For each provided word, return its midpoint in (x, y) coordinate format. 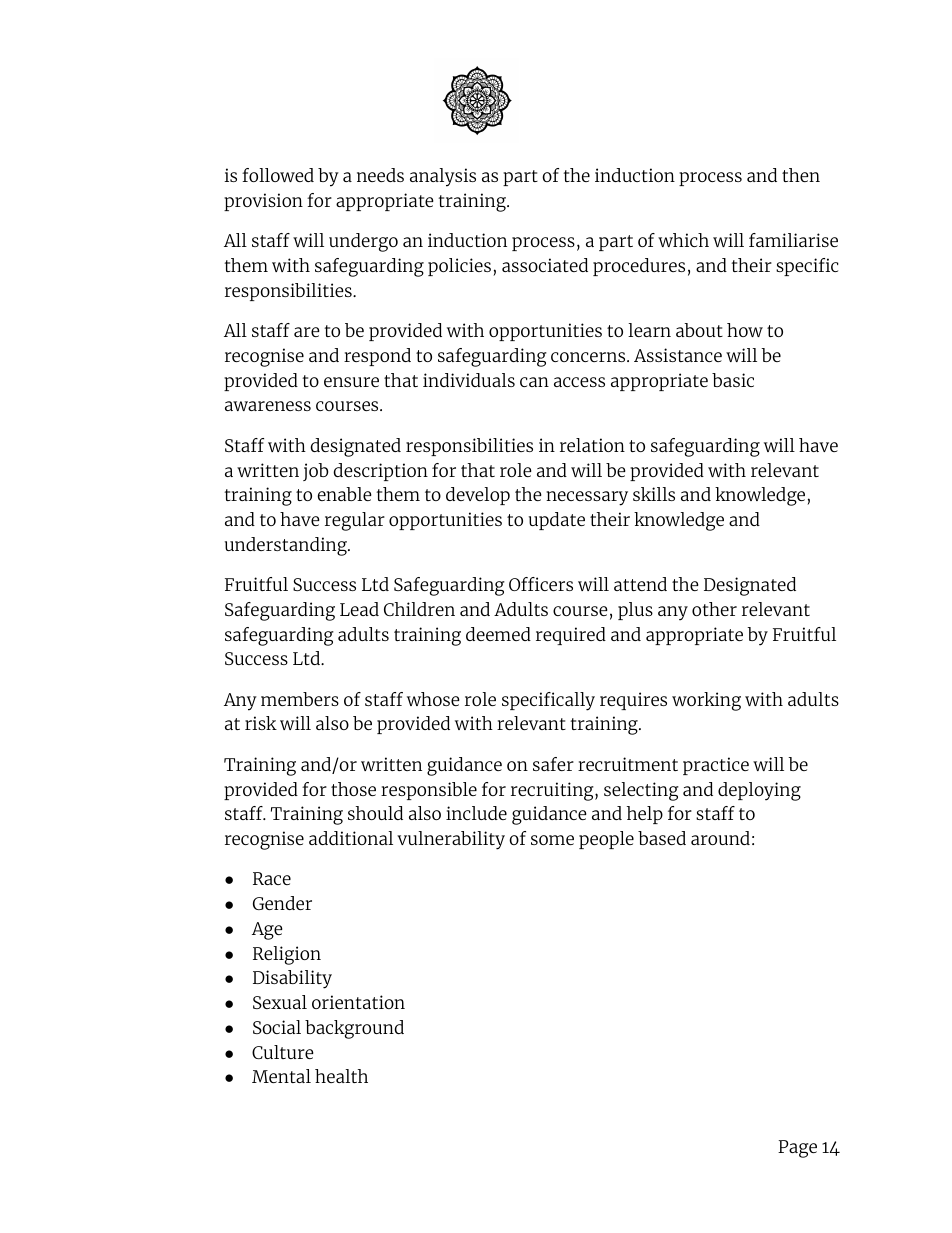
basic (733, 380)
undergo (363, 242)
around (720, 838)
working (706, 701)
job (316, 472)
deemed (498, 634)
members (300, 699)
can (534, 382)
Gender (282, 903)
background (354, 1029)
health (341, 1076)
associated (545, 265)
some (552, 840)
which (683, 240)
